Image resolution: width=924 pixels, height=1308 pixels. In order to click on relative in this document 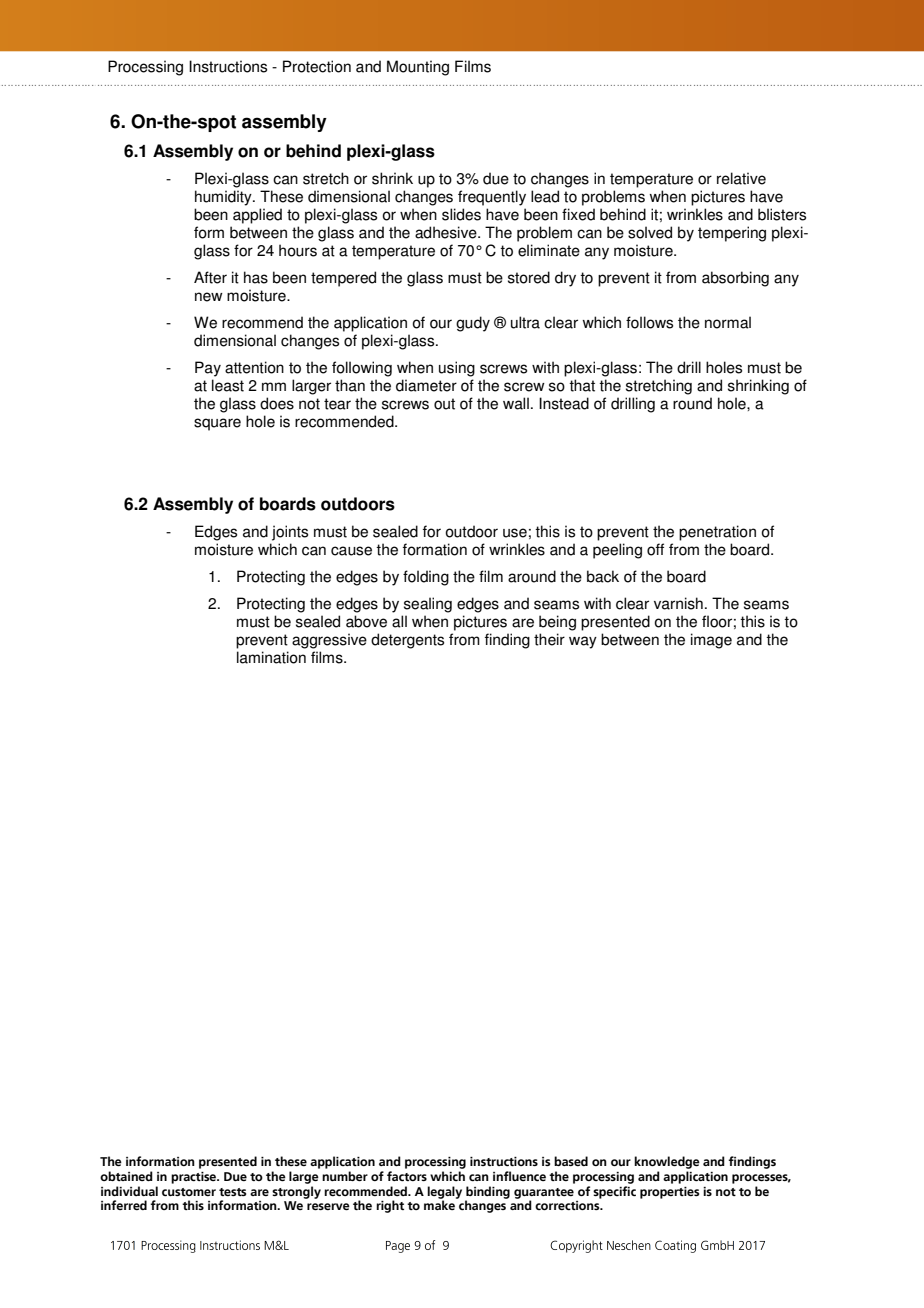, I will do `click(741, 178)`.
